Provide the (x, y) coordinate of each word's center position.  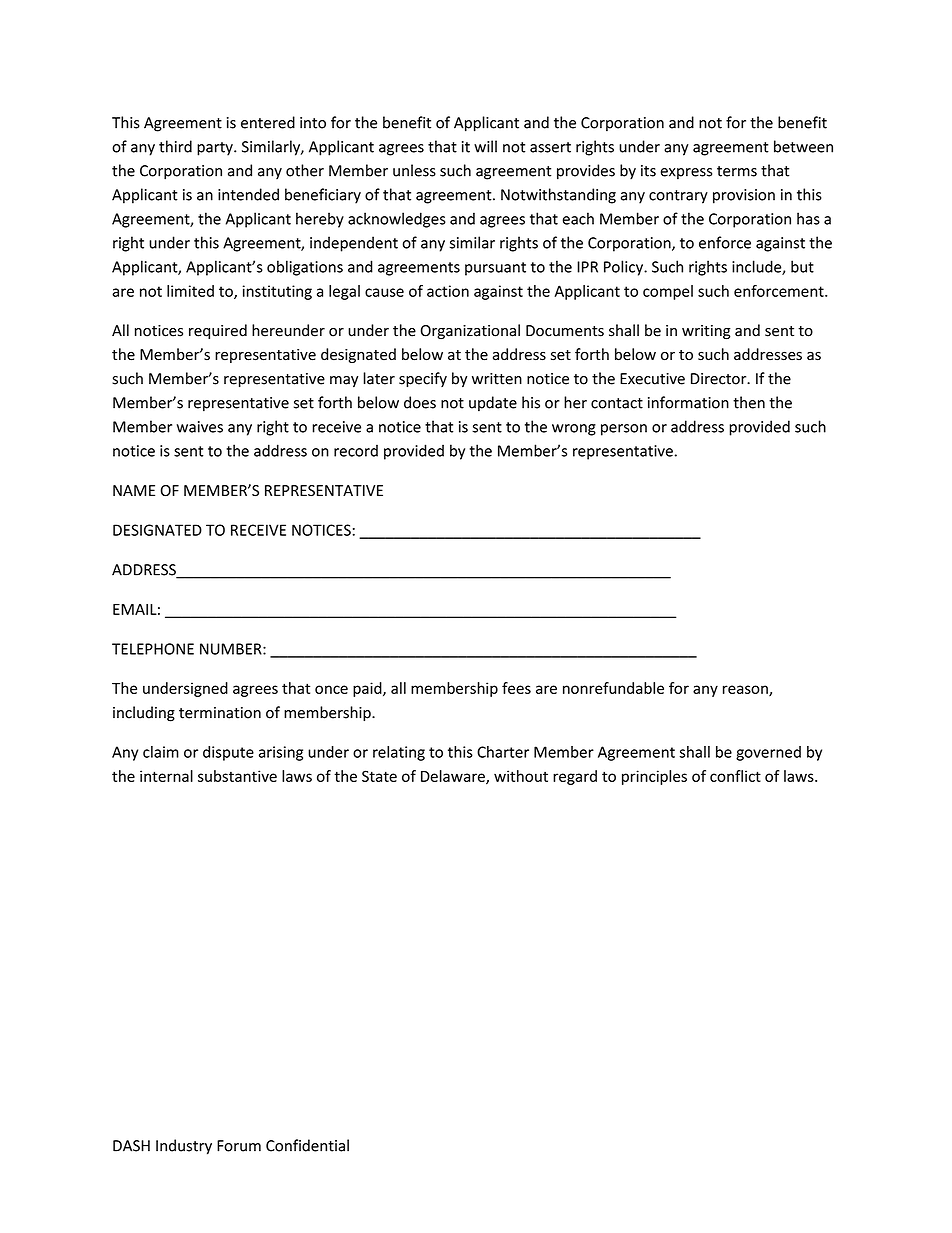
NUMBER (232, 649)
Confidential (307, 1145)
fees (516, 688)
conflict (735, 776)
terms (737, 171)
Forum (239, 1146)
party (216, 149)
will (485, 146)
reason (746, 690)
